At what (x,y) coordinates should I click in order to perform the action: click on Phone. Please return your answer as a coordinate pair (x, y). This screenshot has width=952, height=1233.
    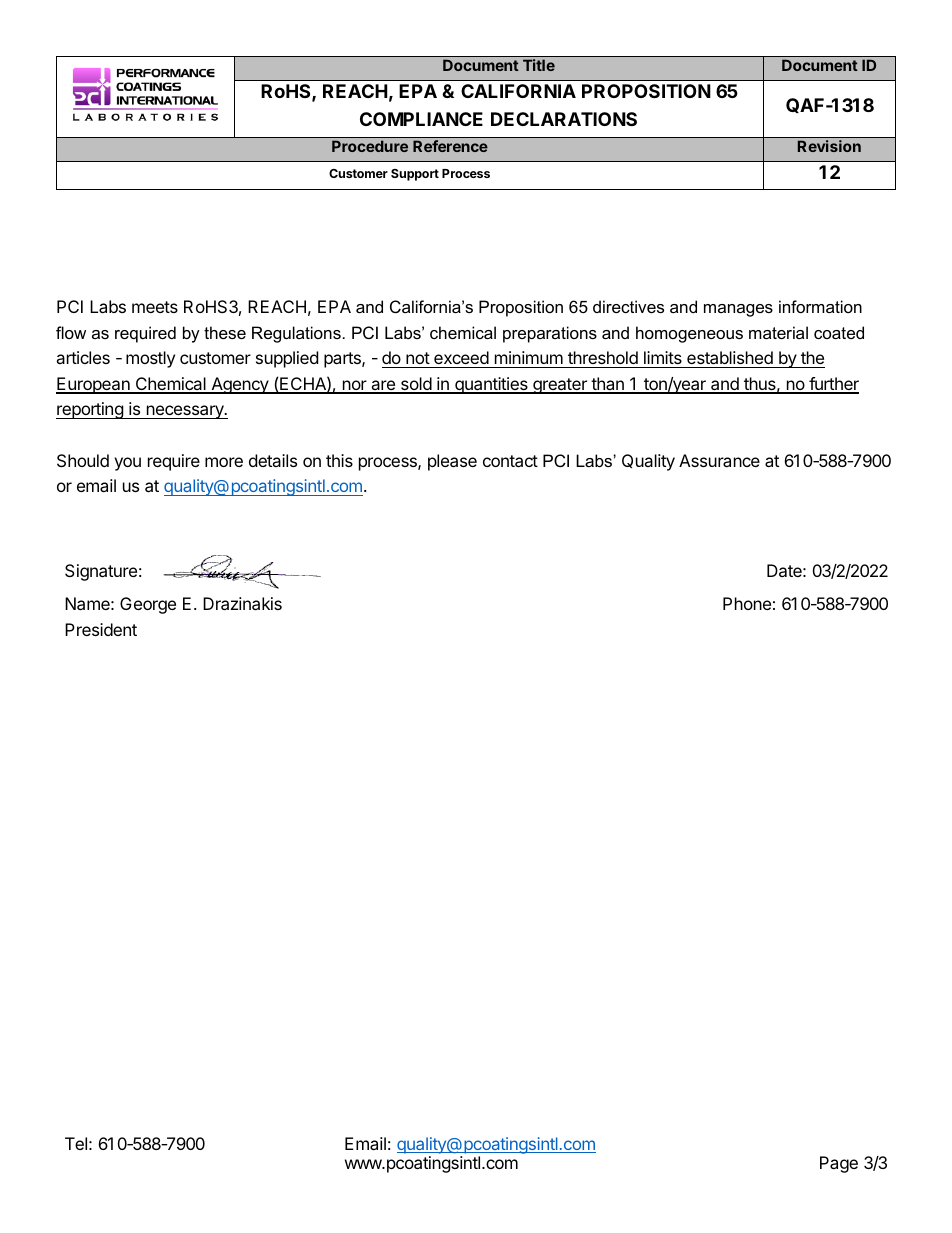
    Looking at the image, I should click on (747, 603).
